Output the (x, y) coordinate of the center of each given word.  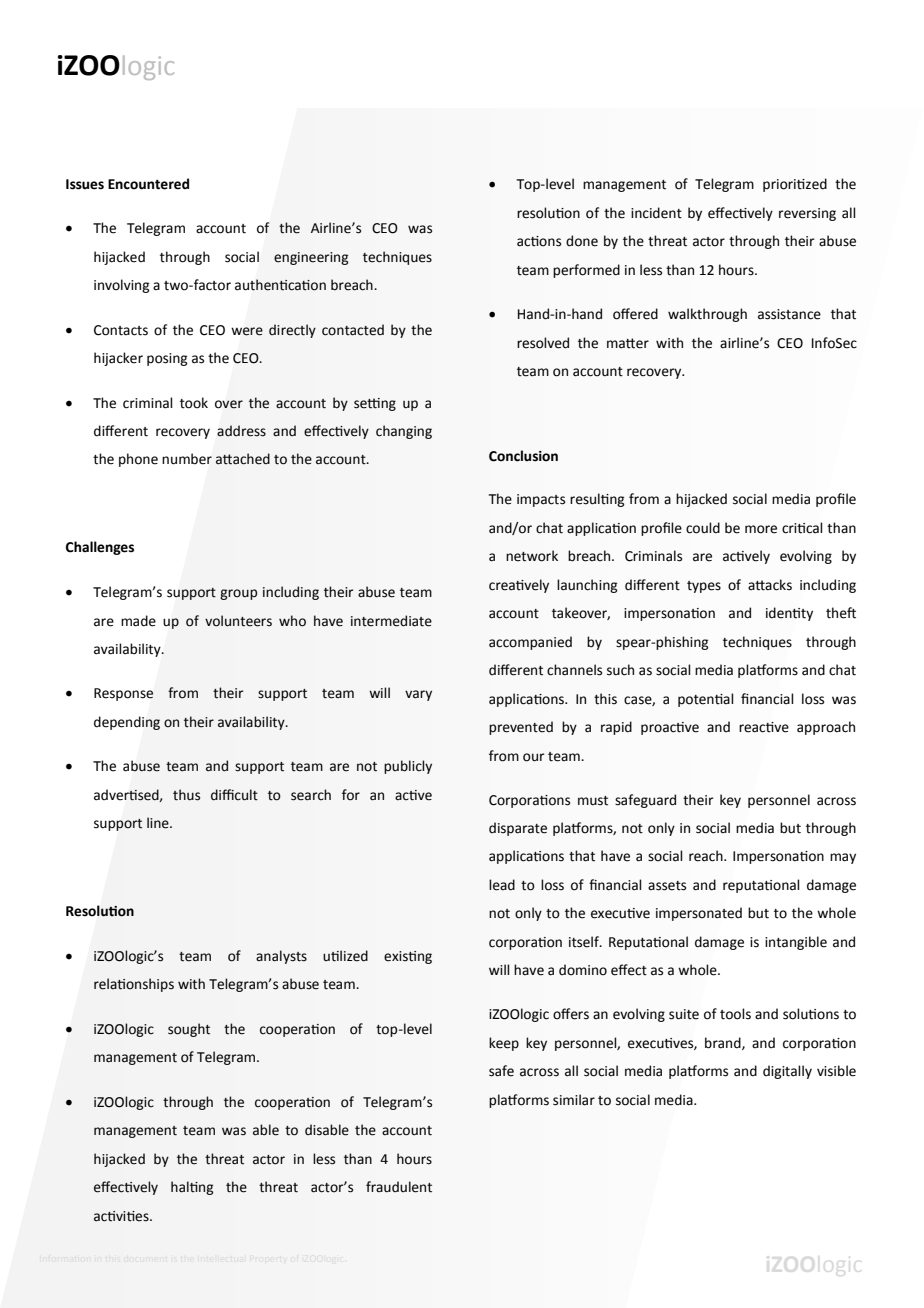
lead (502, 885)
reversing (807, 214)
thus (186, 795)
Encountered (148, 184)
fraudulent (399, 1187)
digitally (787, 1072)
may (843, 858)
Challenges (100, 548)
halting (192, 1188)
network (532, 556)
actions (539, 241)
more (761, 529)
